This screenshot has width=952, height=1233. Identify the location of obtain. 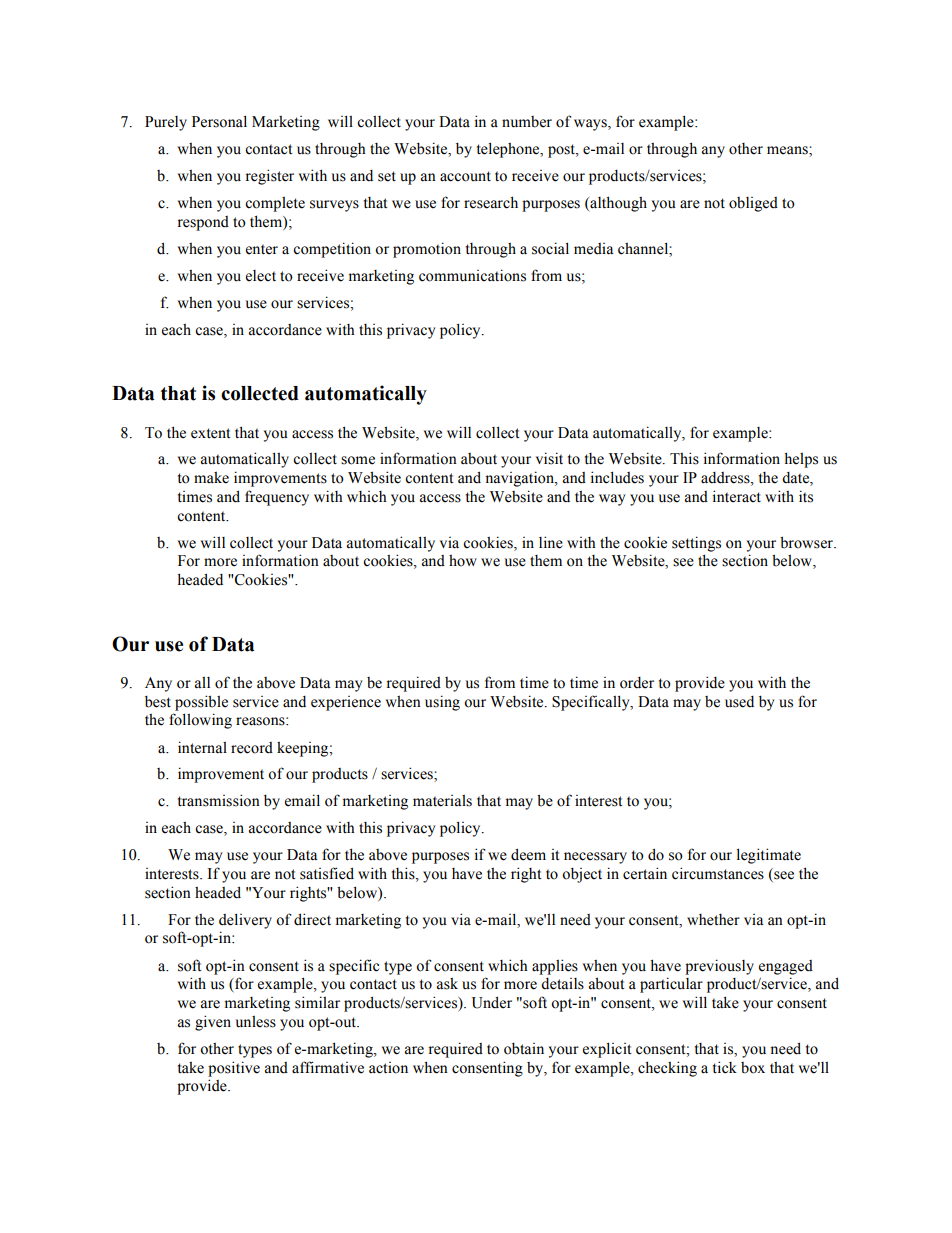
(524, 1049).
